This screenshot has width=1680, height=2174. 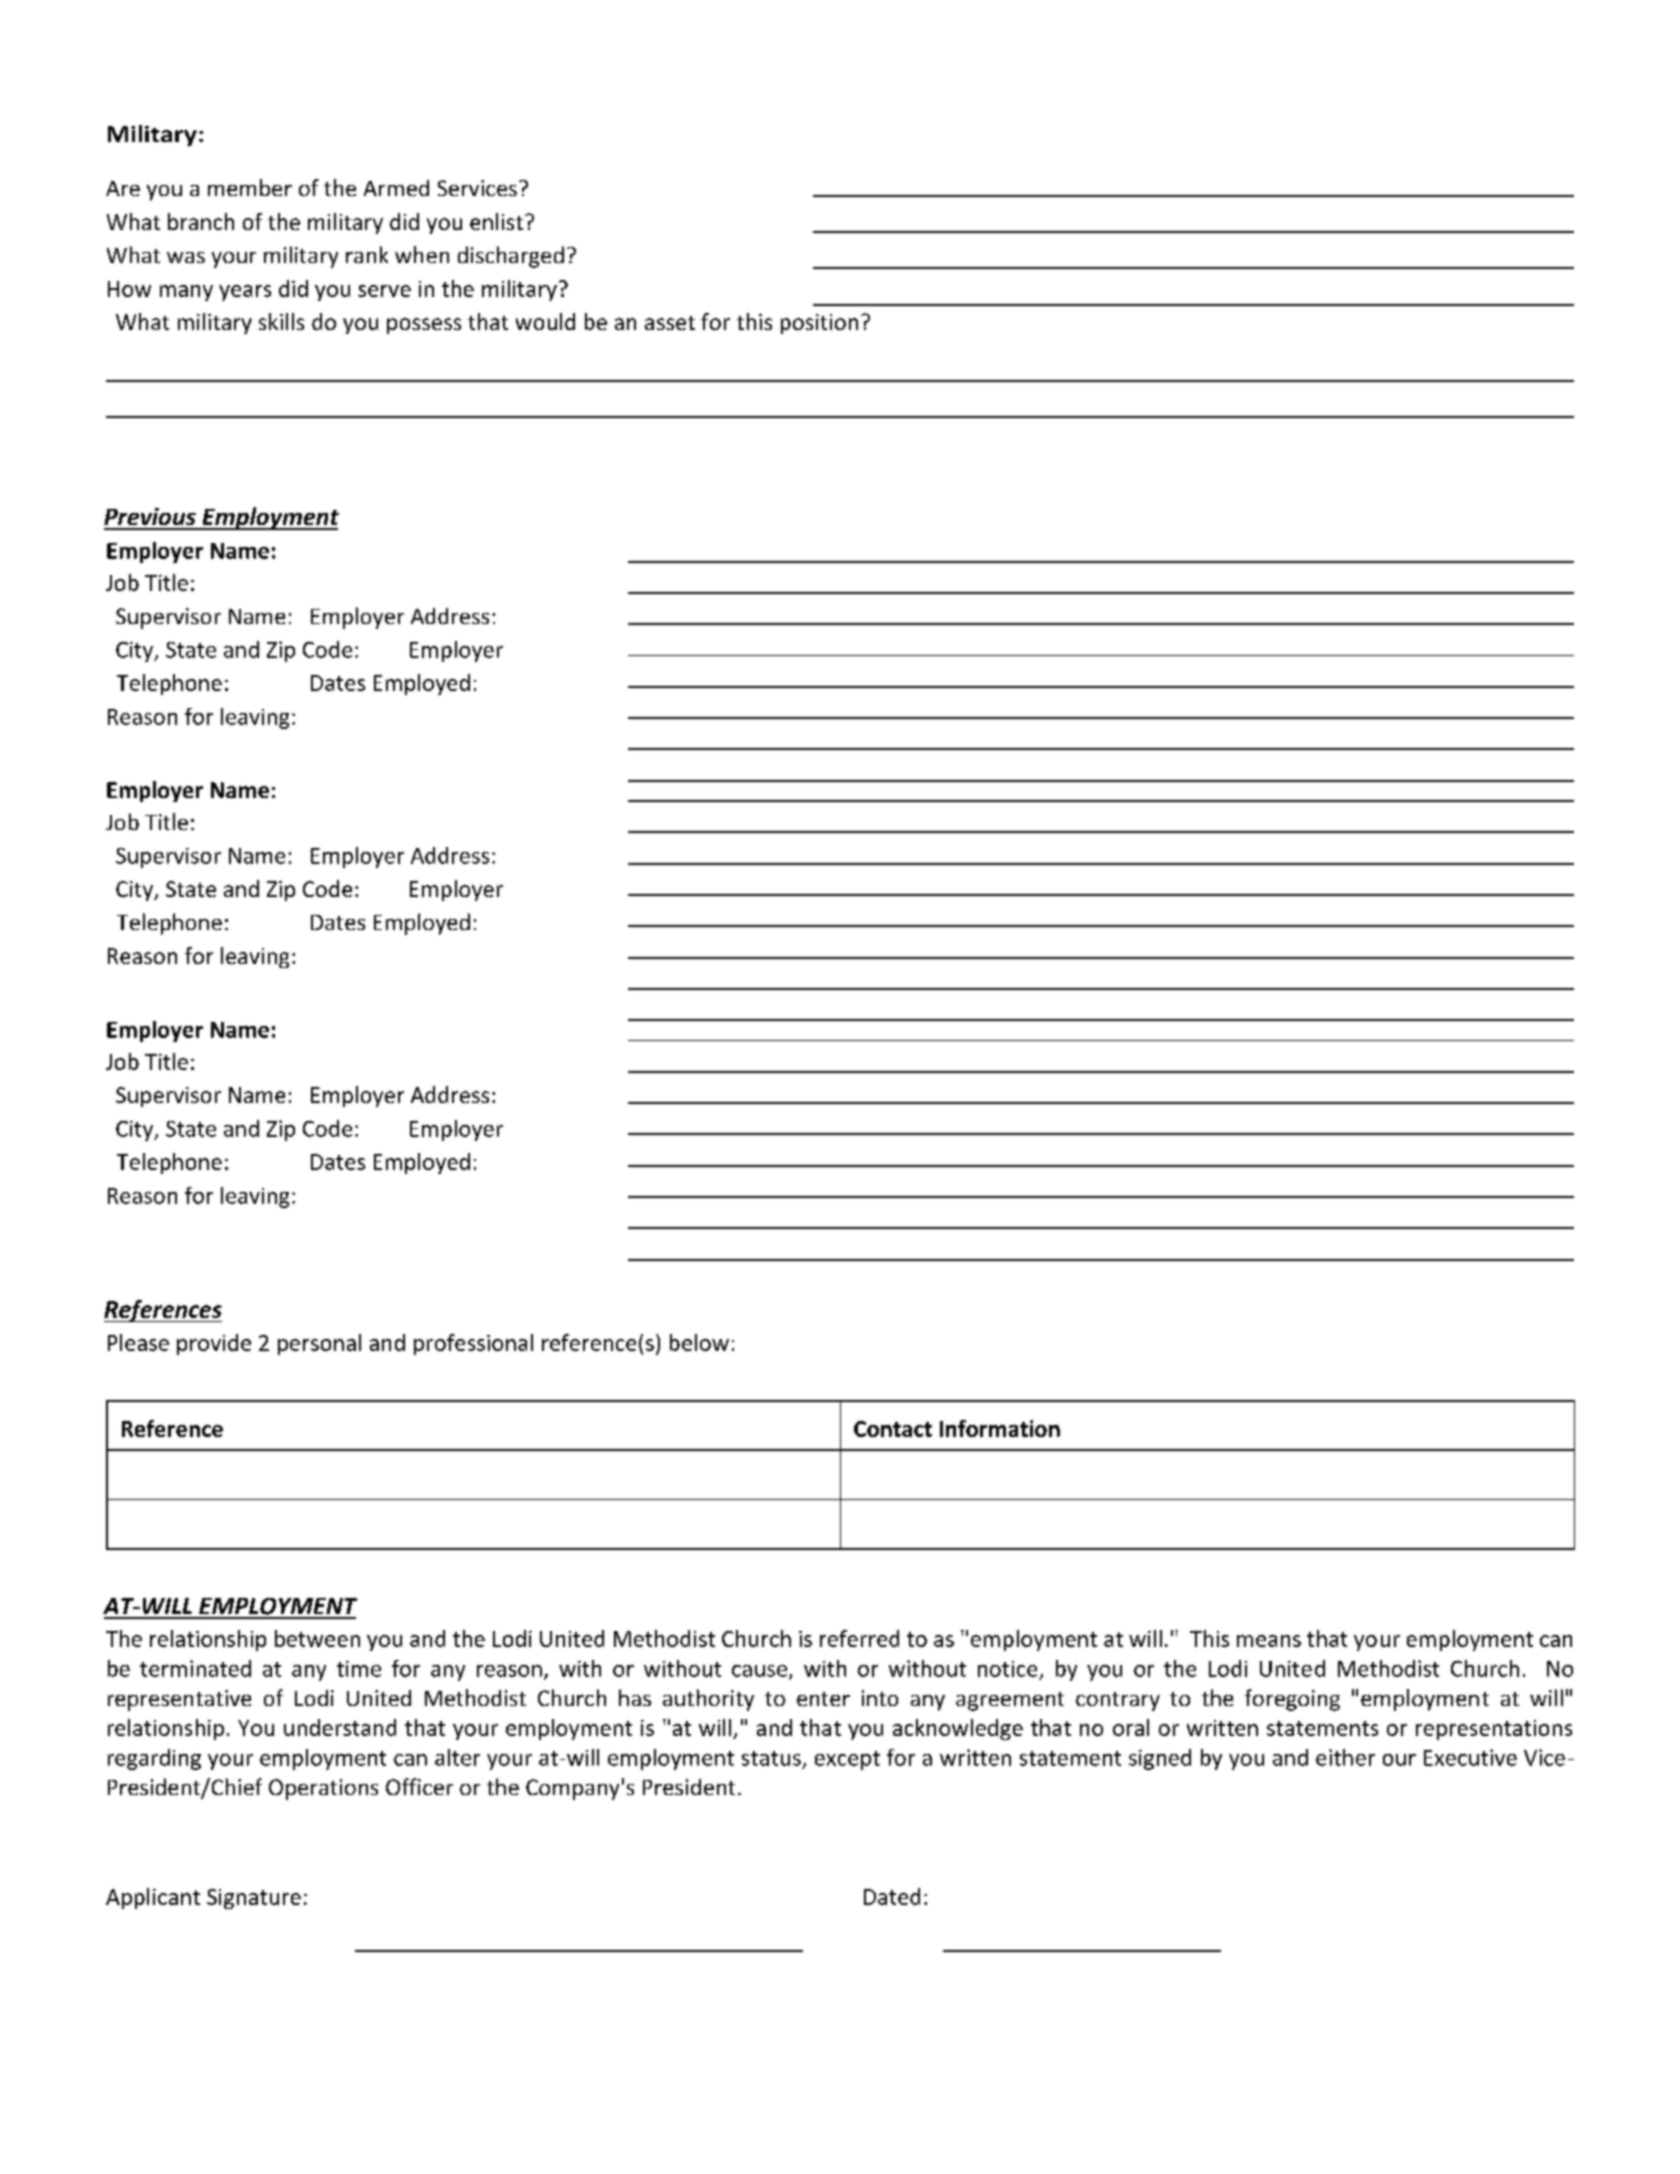 What do you see at coordinates (319, 1344) in the screenshot?
I see `personal` at bounding box center [319, 1344].
